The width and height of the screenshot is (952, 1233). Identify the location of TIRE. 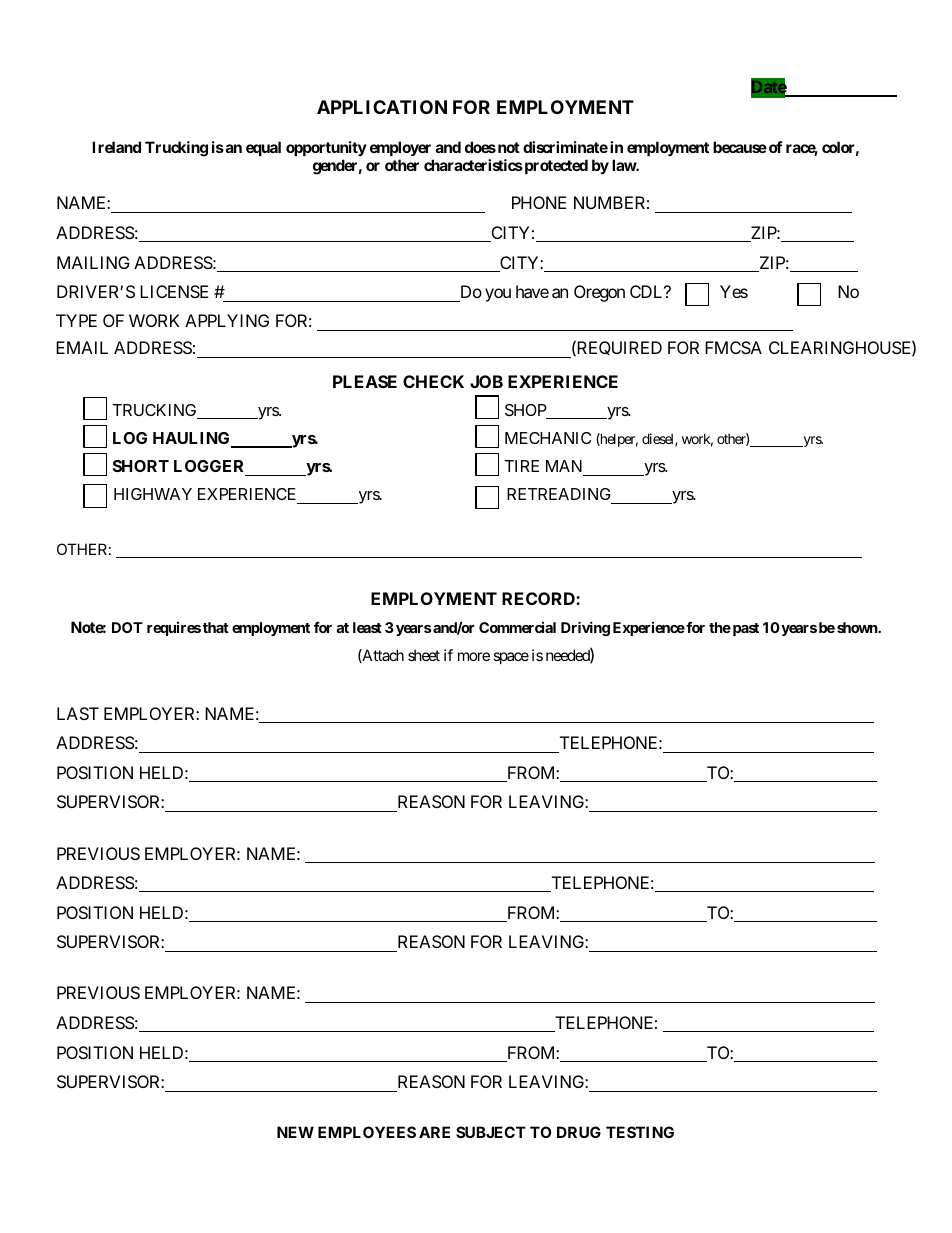
(521, 466).
